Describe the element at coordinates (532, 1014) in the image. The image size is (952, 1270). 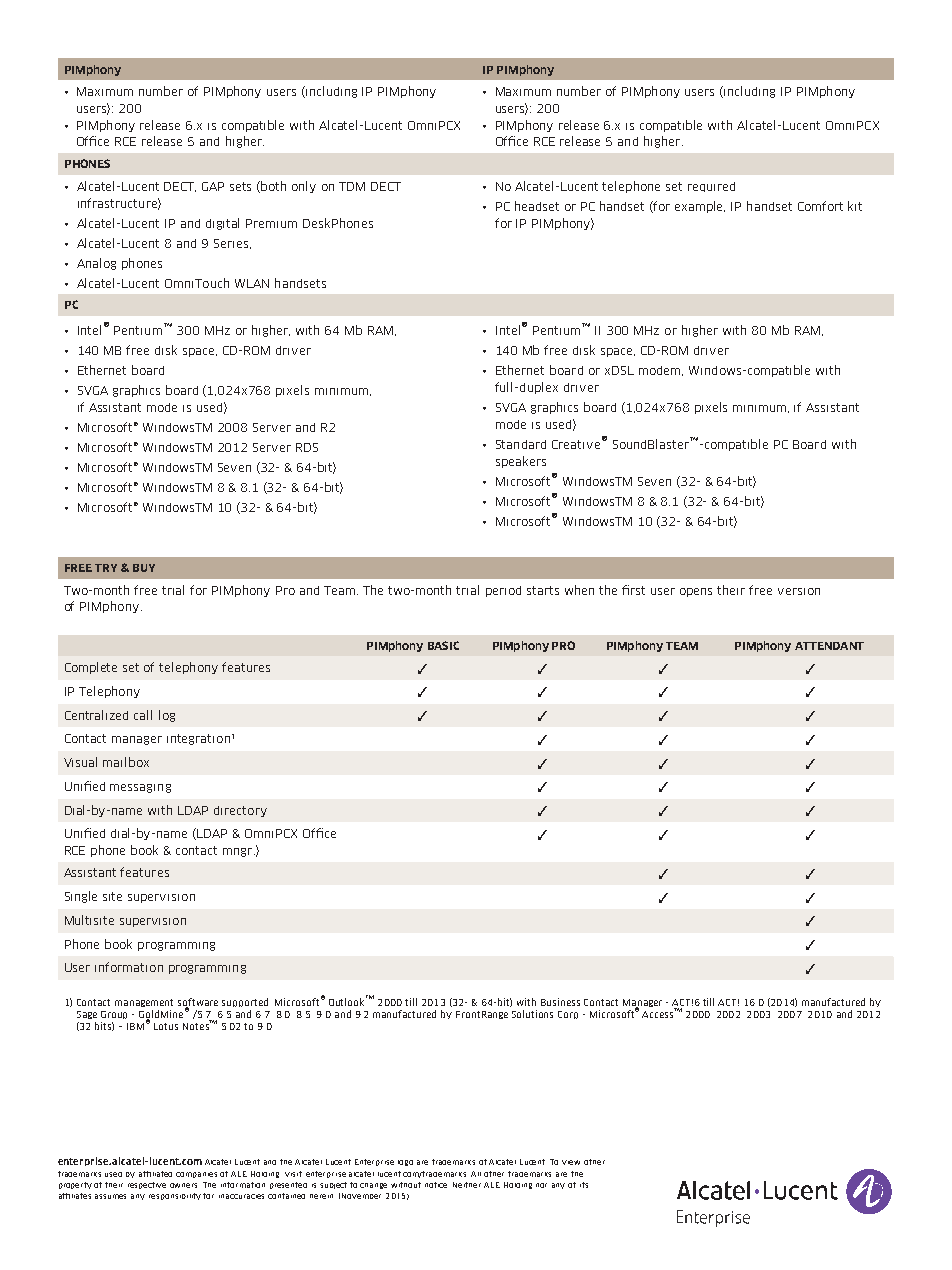
I see `Solutions` at that location.
